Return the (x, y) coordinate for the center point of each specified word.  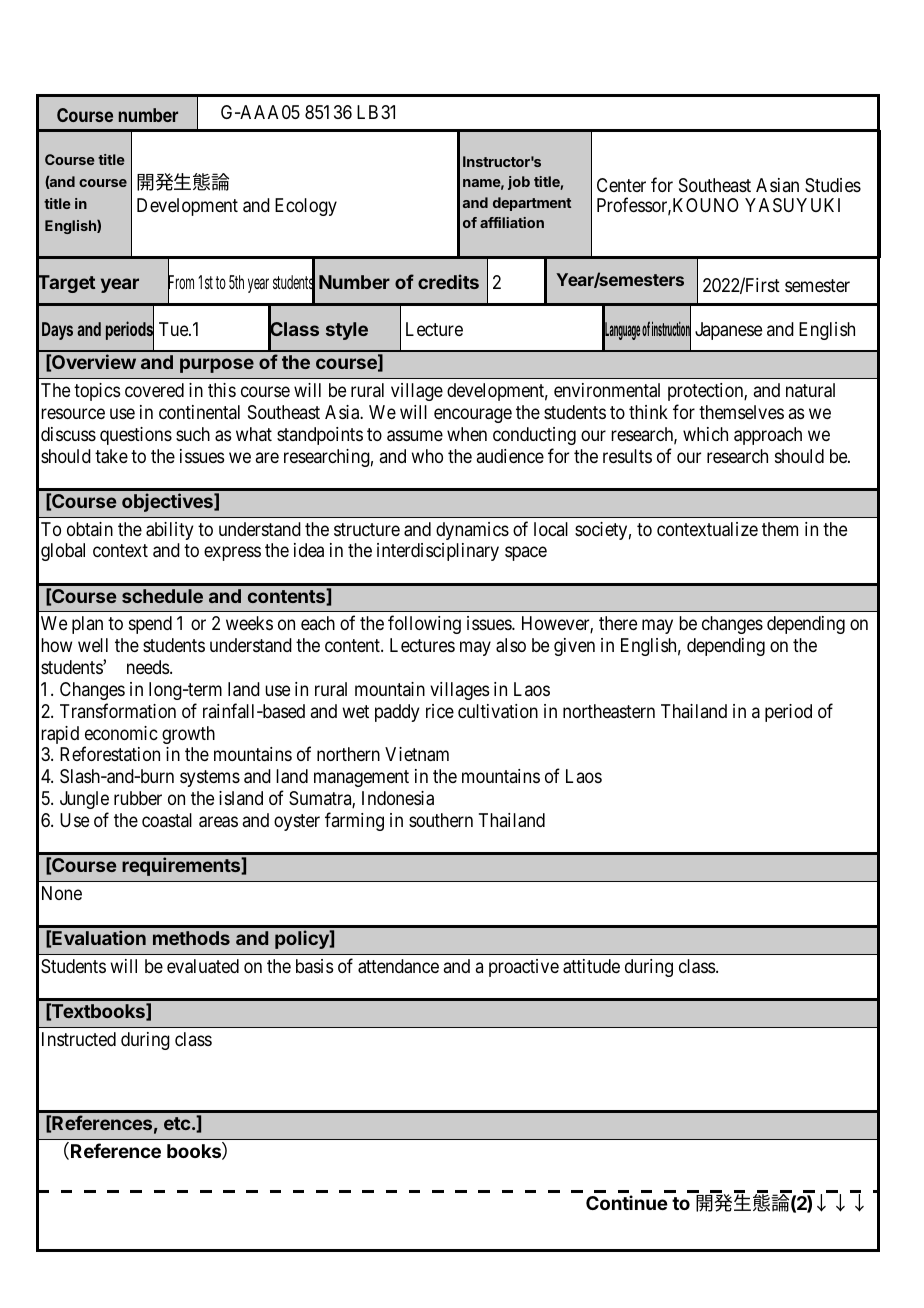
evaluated (203, 966)
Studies (833, 185)
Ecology (306, 207)
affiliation (512, 222)
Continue (627, 1202)
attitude (591, 966)
